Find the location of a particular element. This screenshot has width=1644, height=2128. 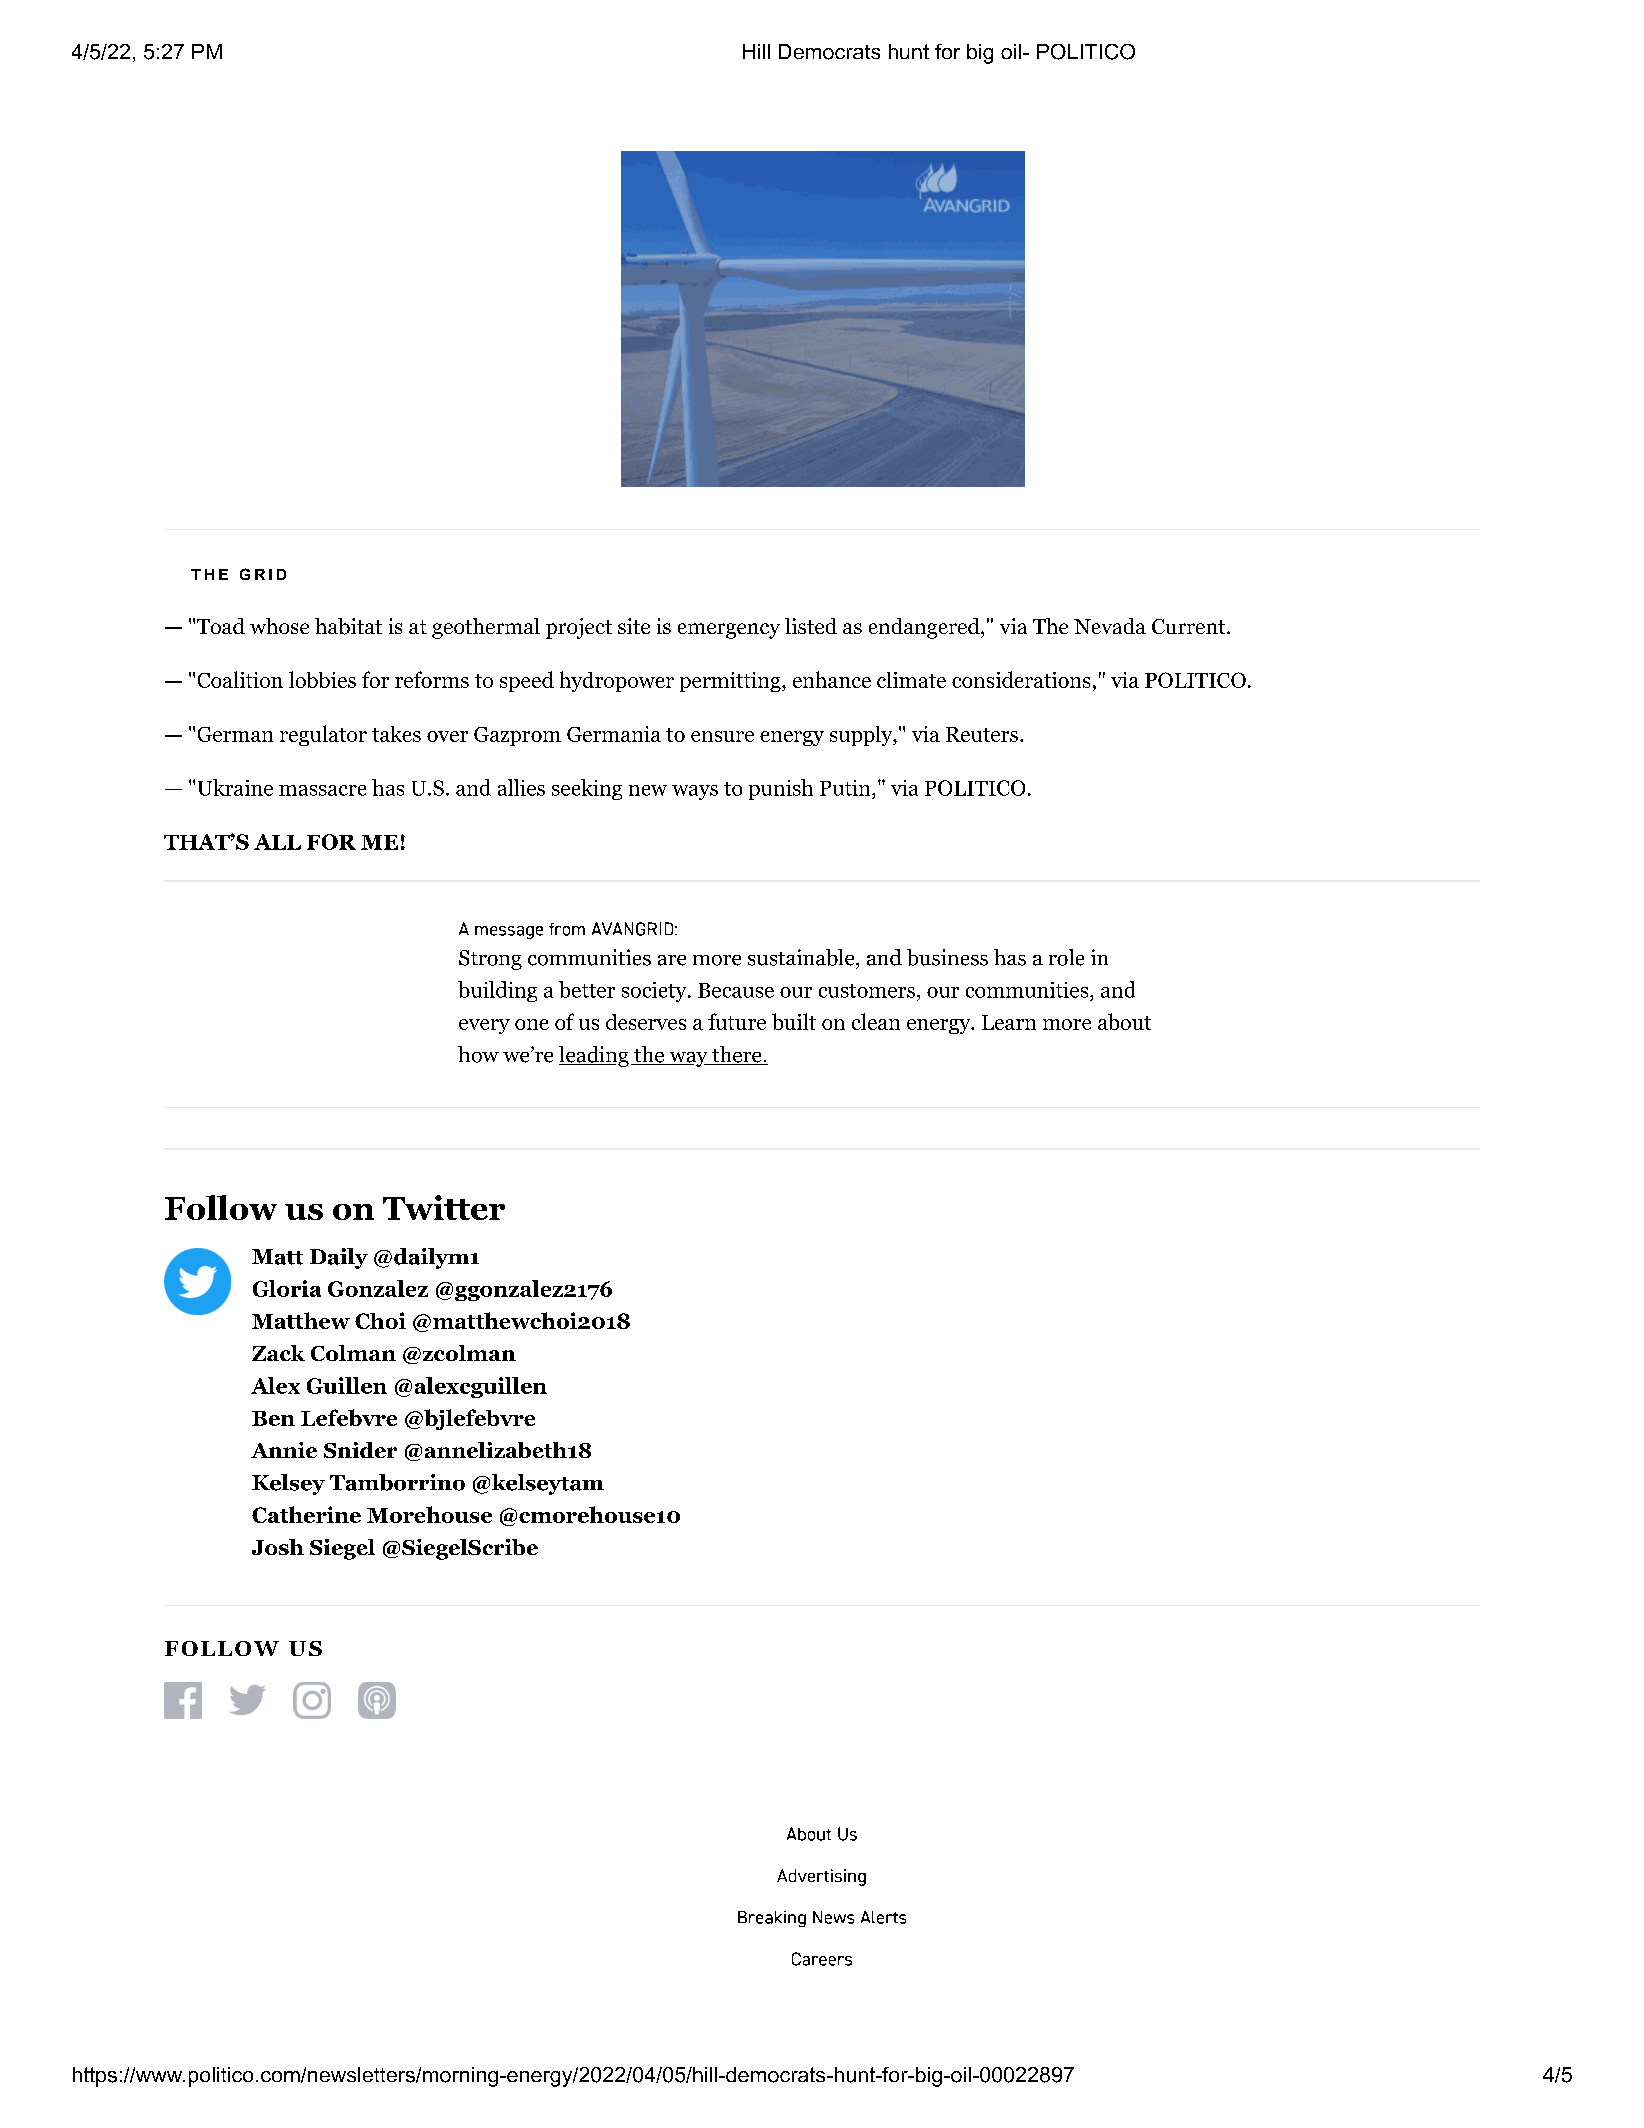

lobbies is located at coordinates (322, 679).
